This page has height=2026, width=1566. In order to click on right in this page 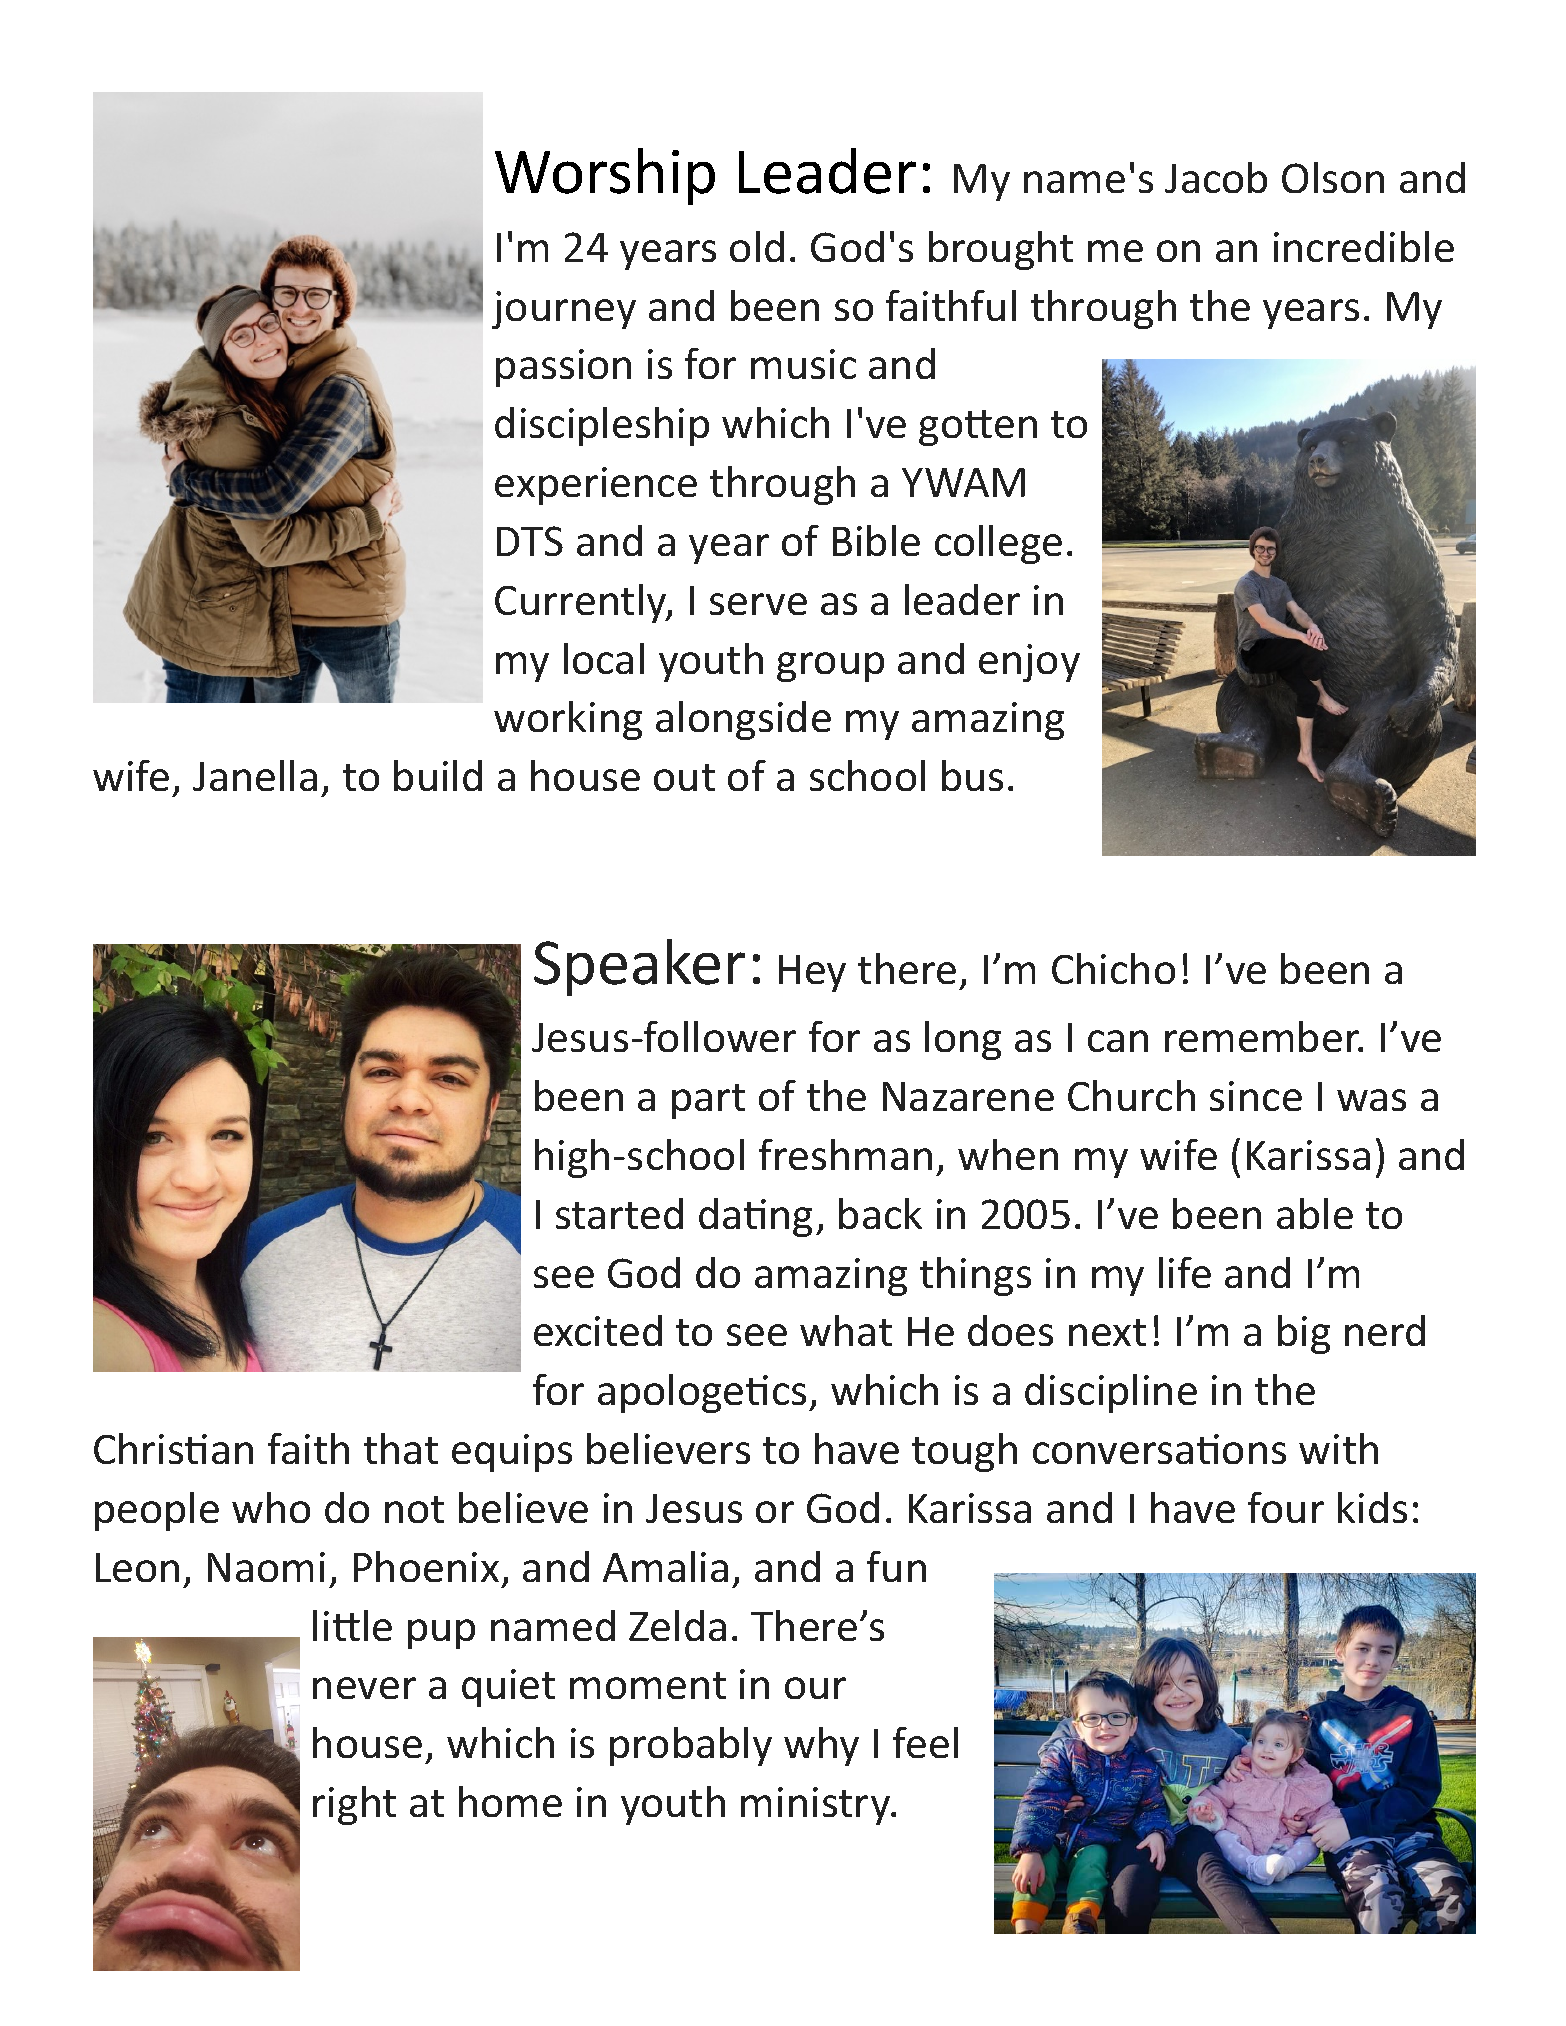, I will do `click(354, 1805)`.
